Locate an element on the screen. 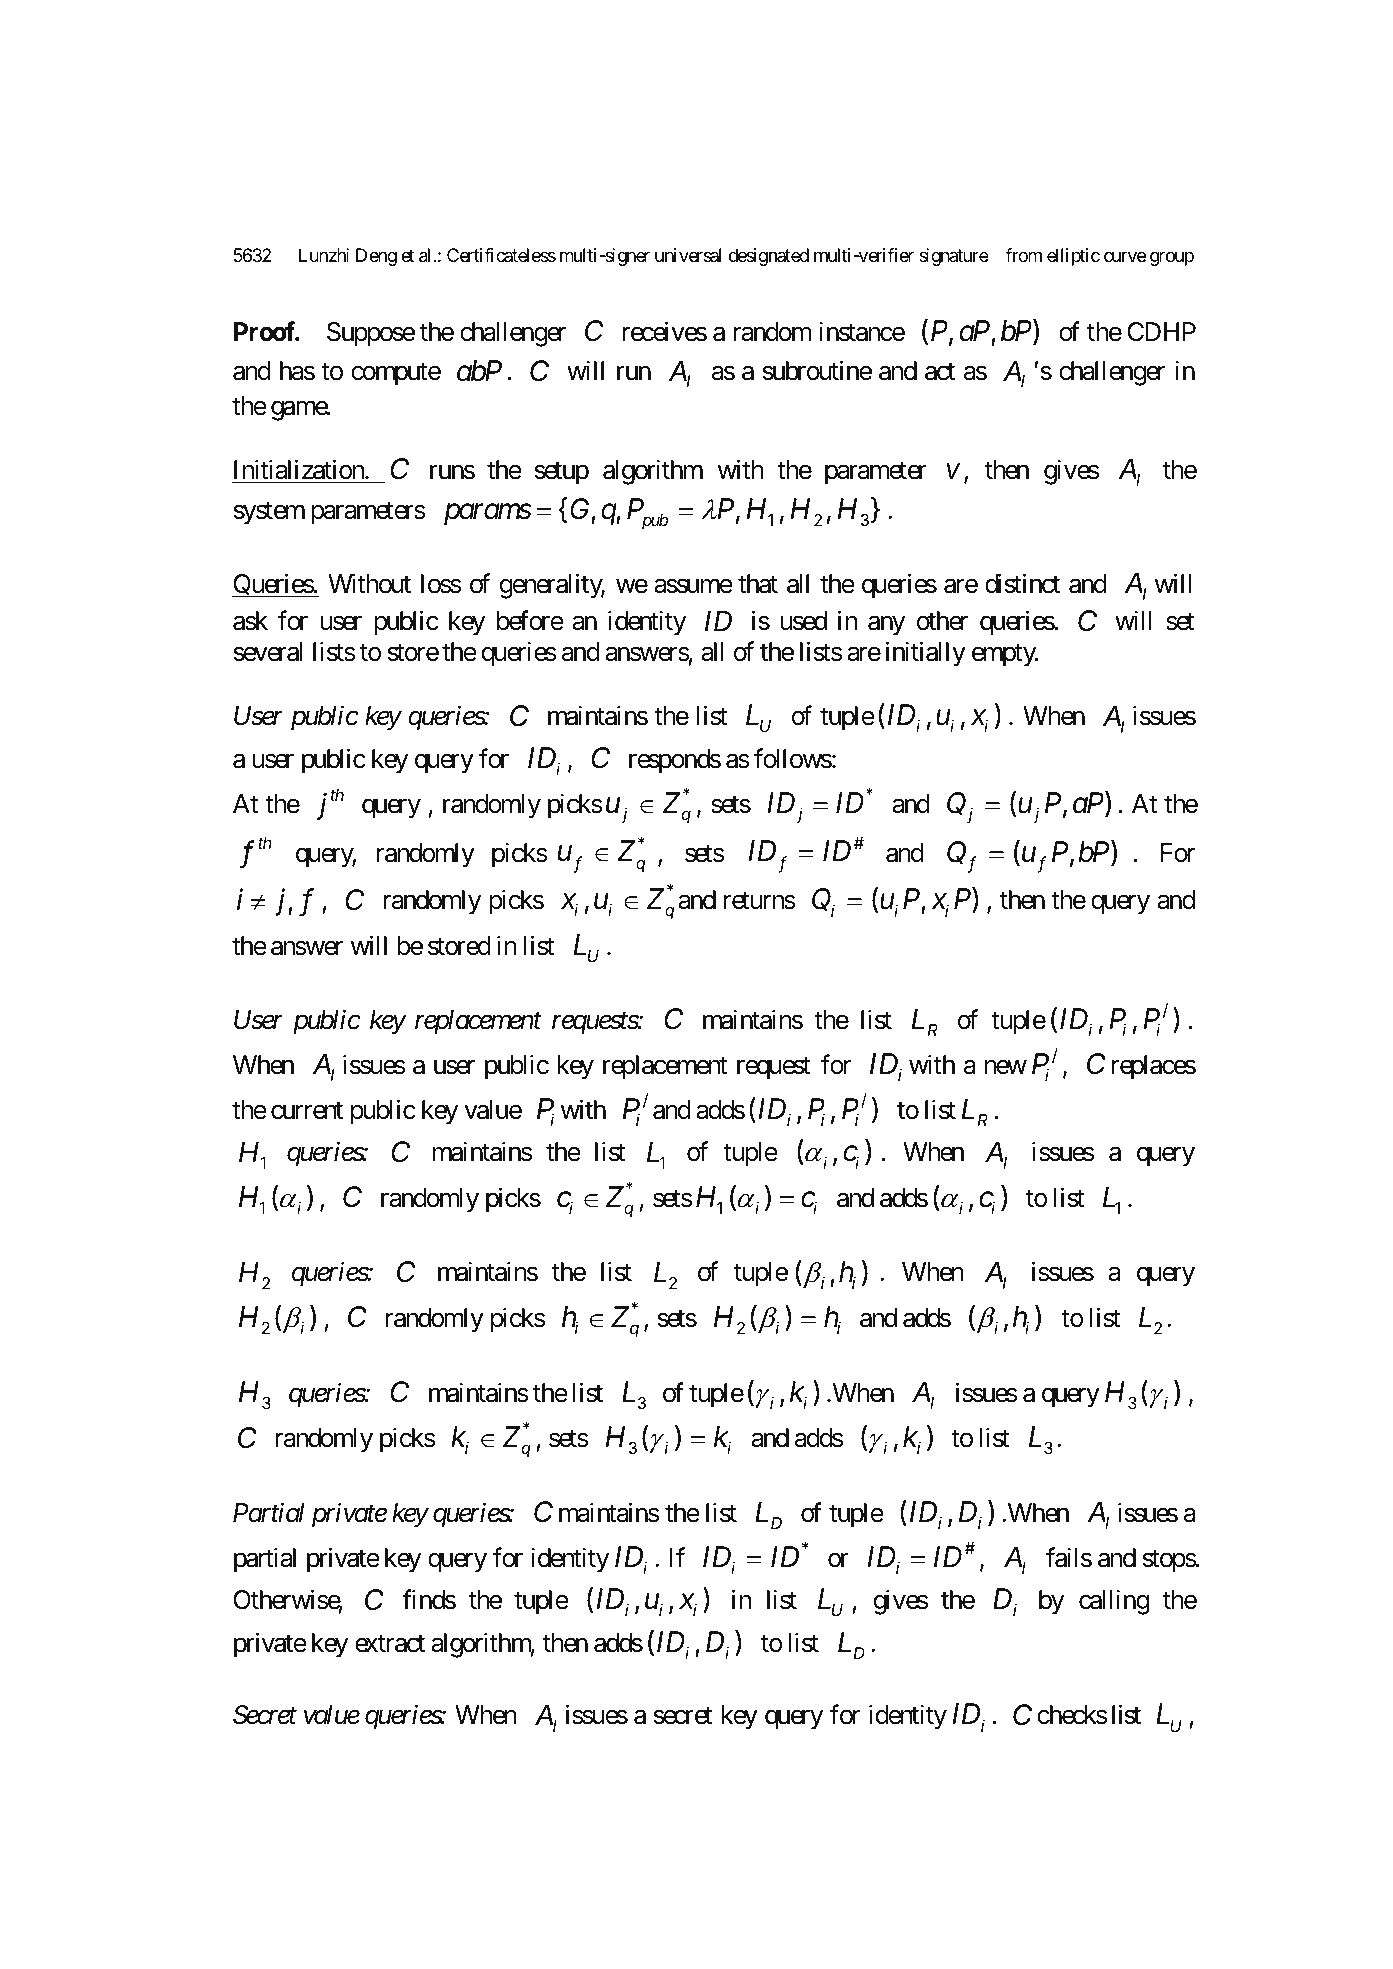 This screenshot has width=1393, height=1969. from is located at coordinates (1023, 255).
